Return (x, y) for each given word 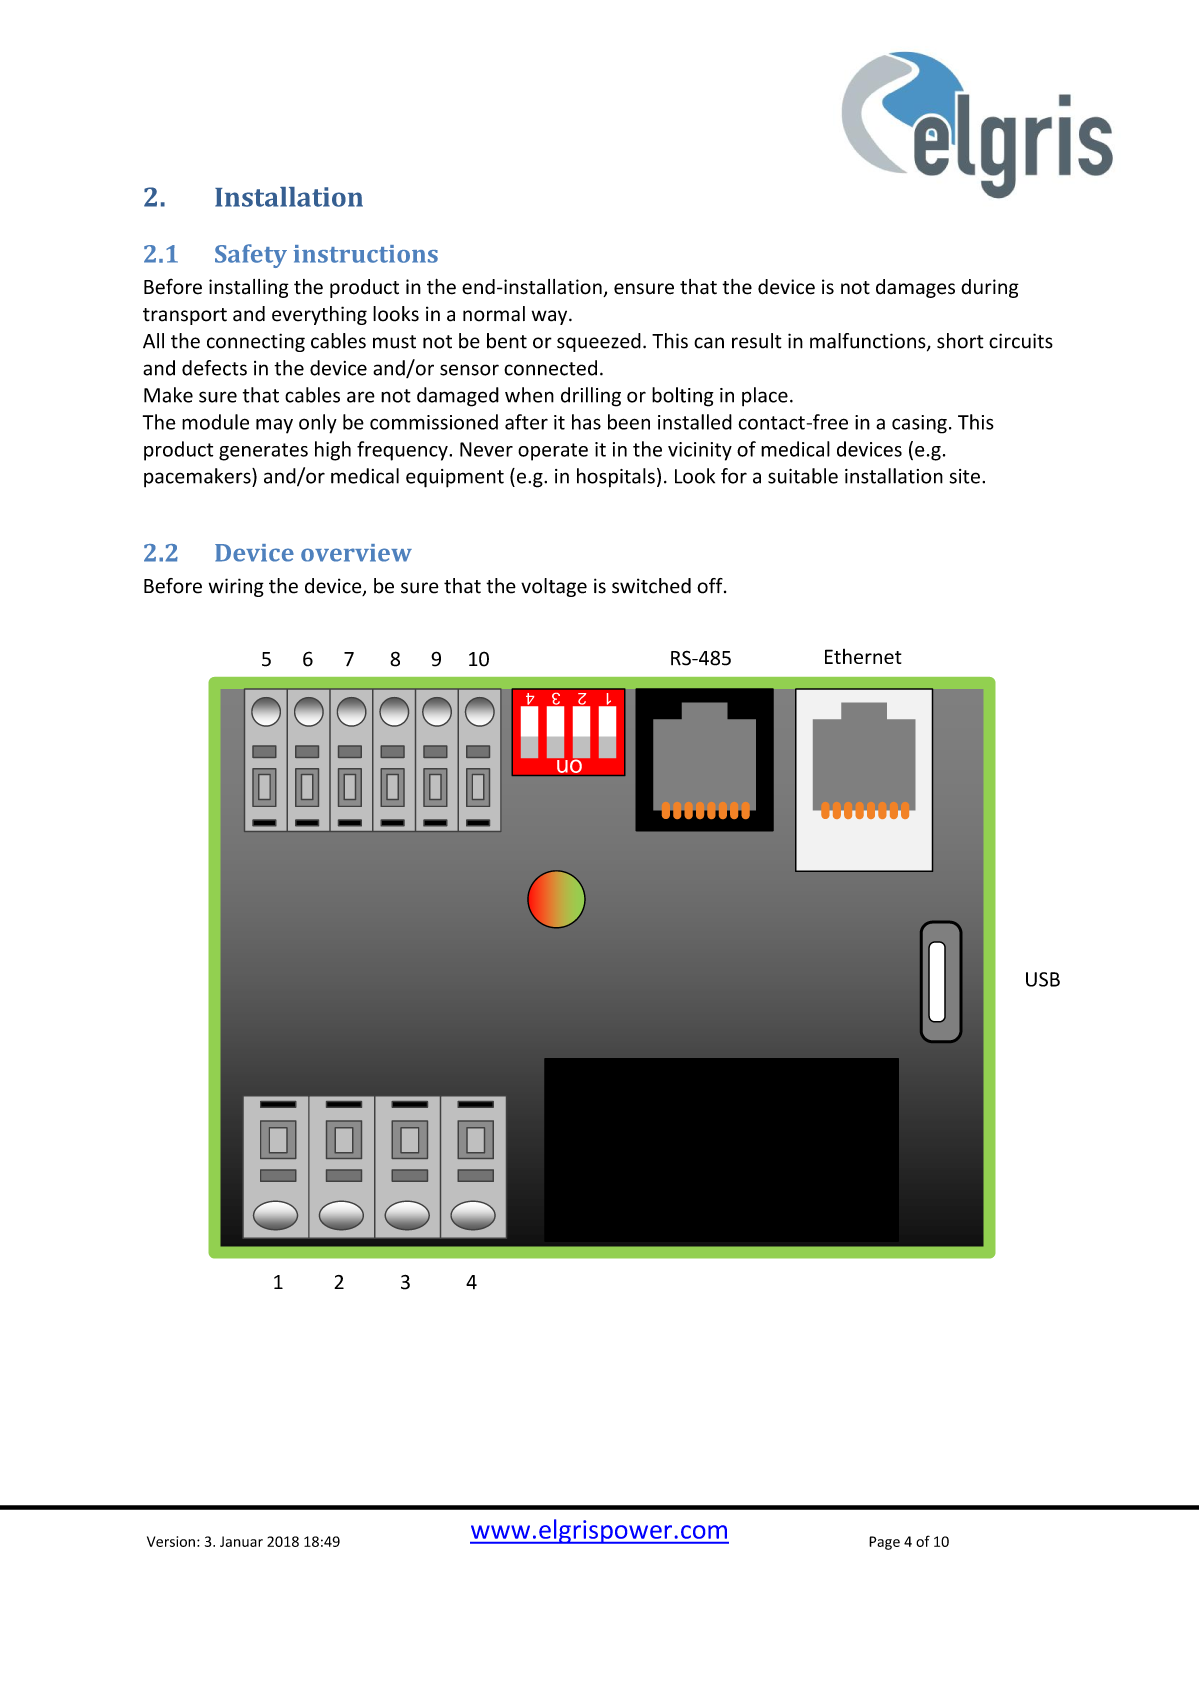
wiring (236, 587)
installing (249, 288)
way (551, 317)
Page (884, 1543)
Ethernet (863, 656)
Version (171, 1541)
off (711, 586)
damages (915, 288)
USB (1043, 979)
